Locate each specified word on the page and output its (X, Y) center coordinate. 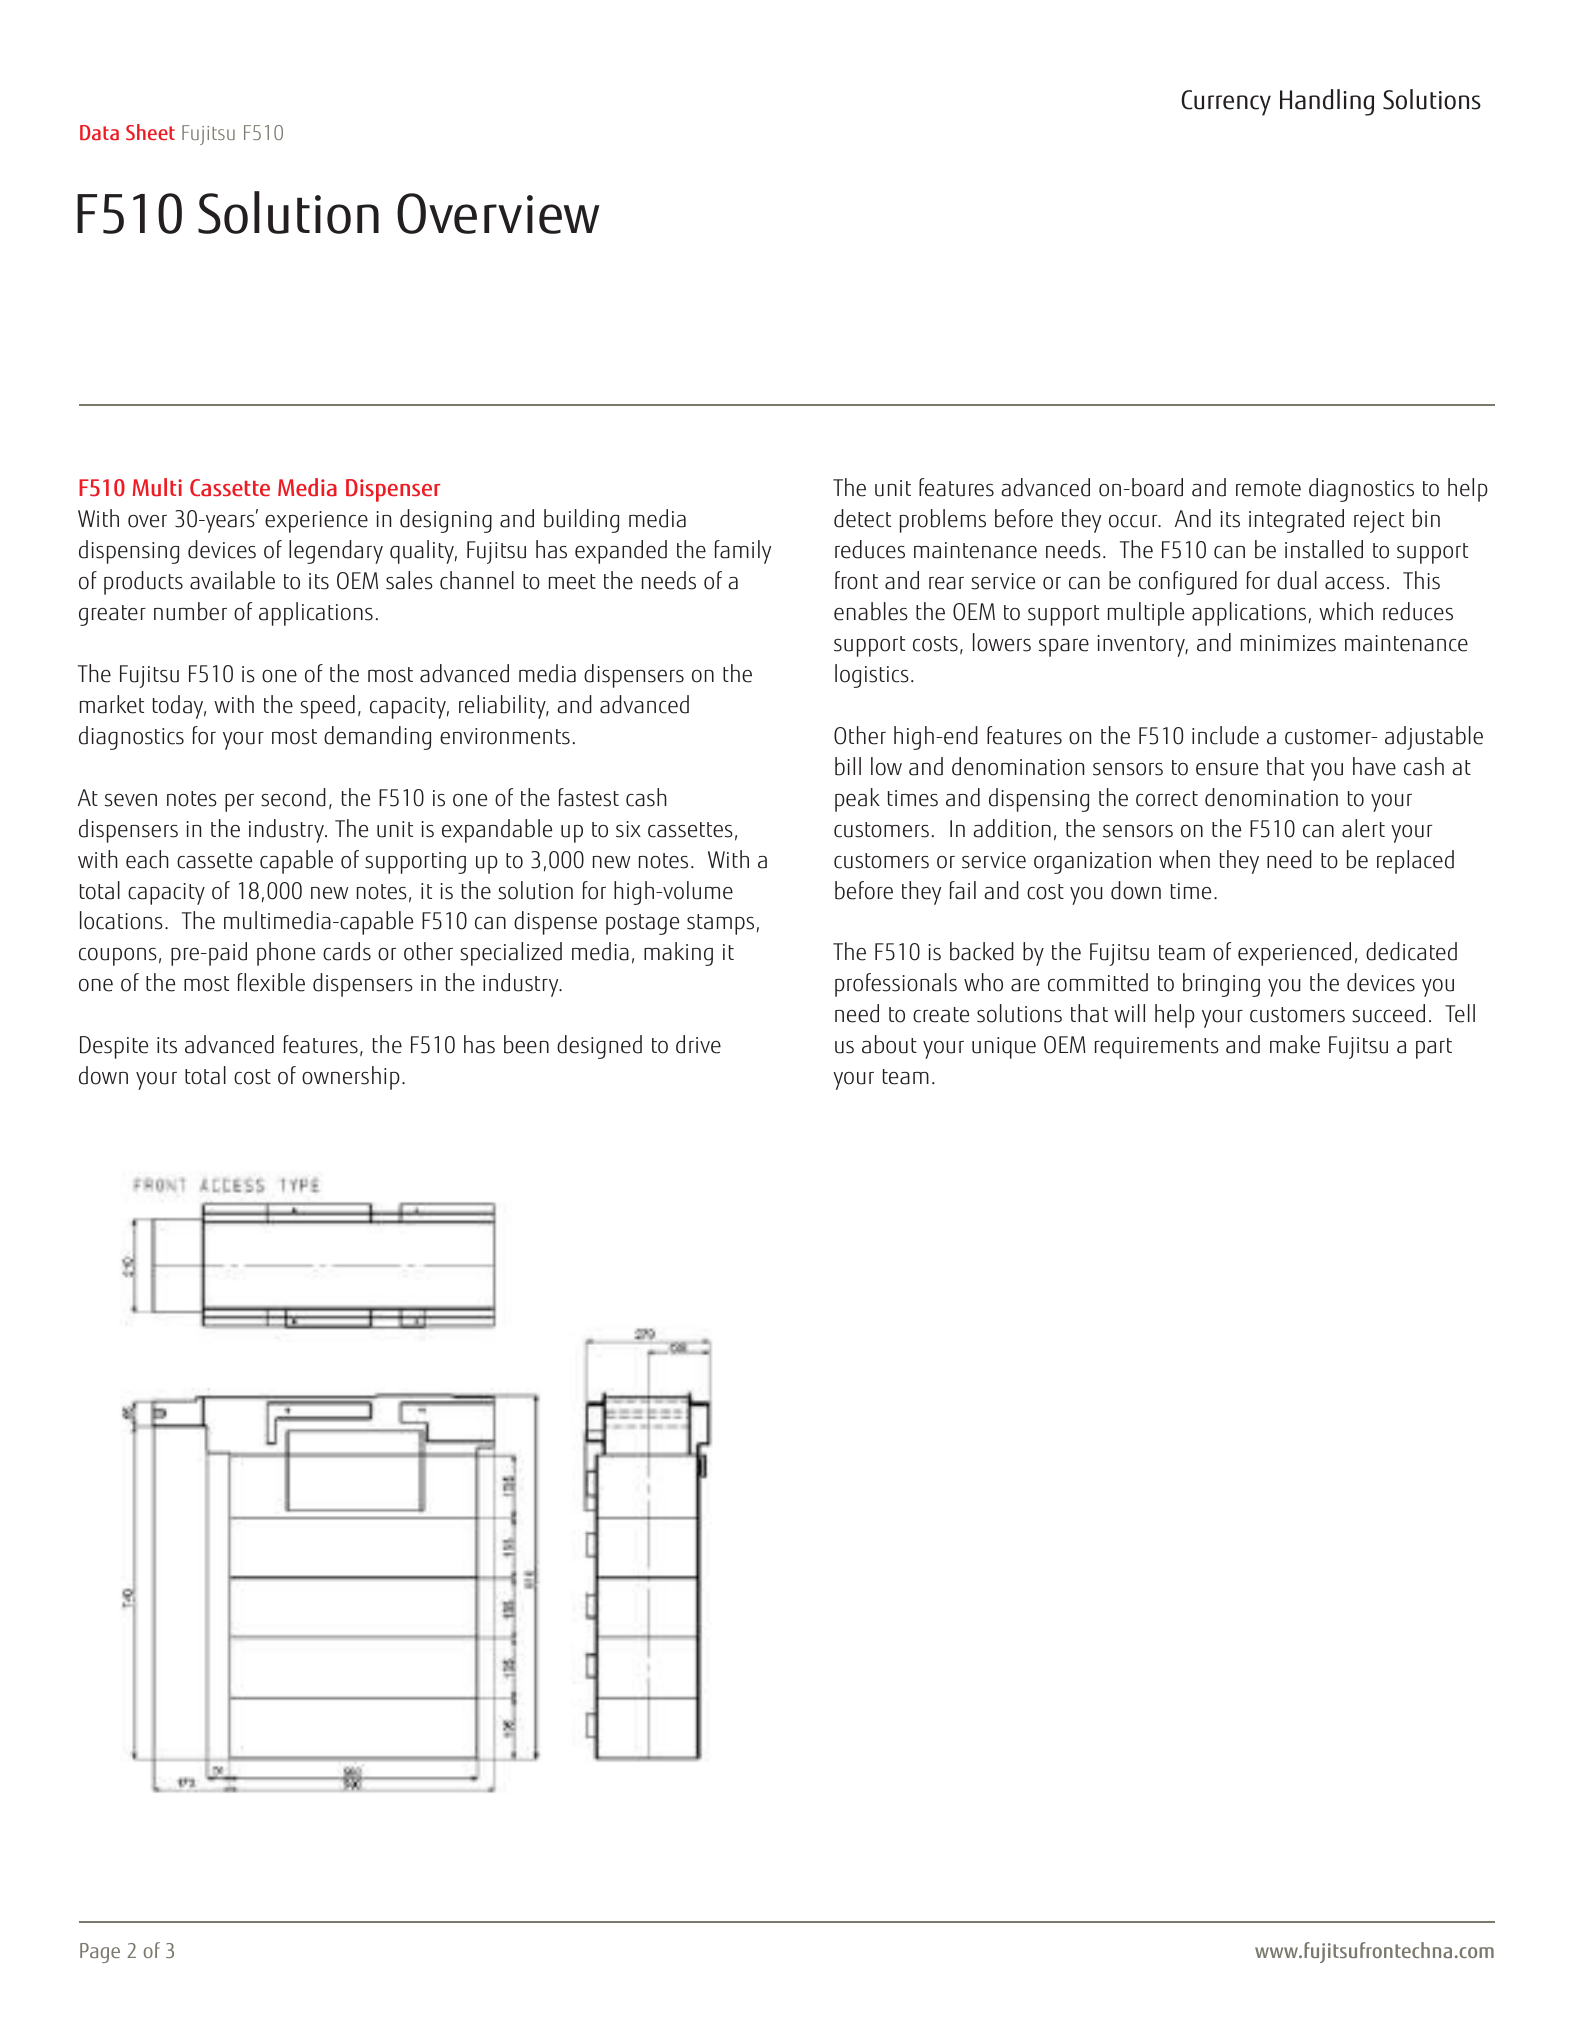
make (1295, 1044)
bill (848, 766)
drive (698, 1044)
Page (100, 1953)
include (1225, 735)
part (1434, 1048)
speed (327, 707)
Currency (1226, 103)
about (889, 1044)
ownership (351, 1078)
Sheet (150, 132)
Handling (1327, 102)
